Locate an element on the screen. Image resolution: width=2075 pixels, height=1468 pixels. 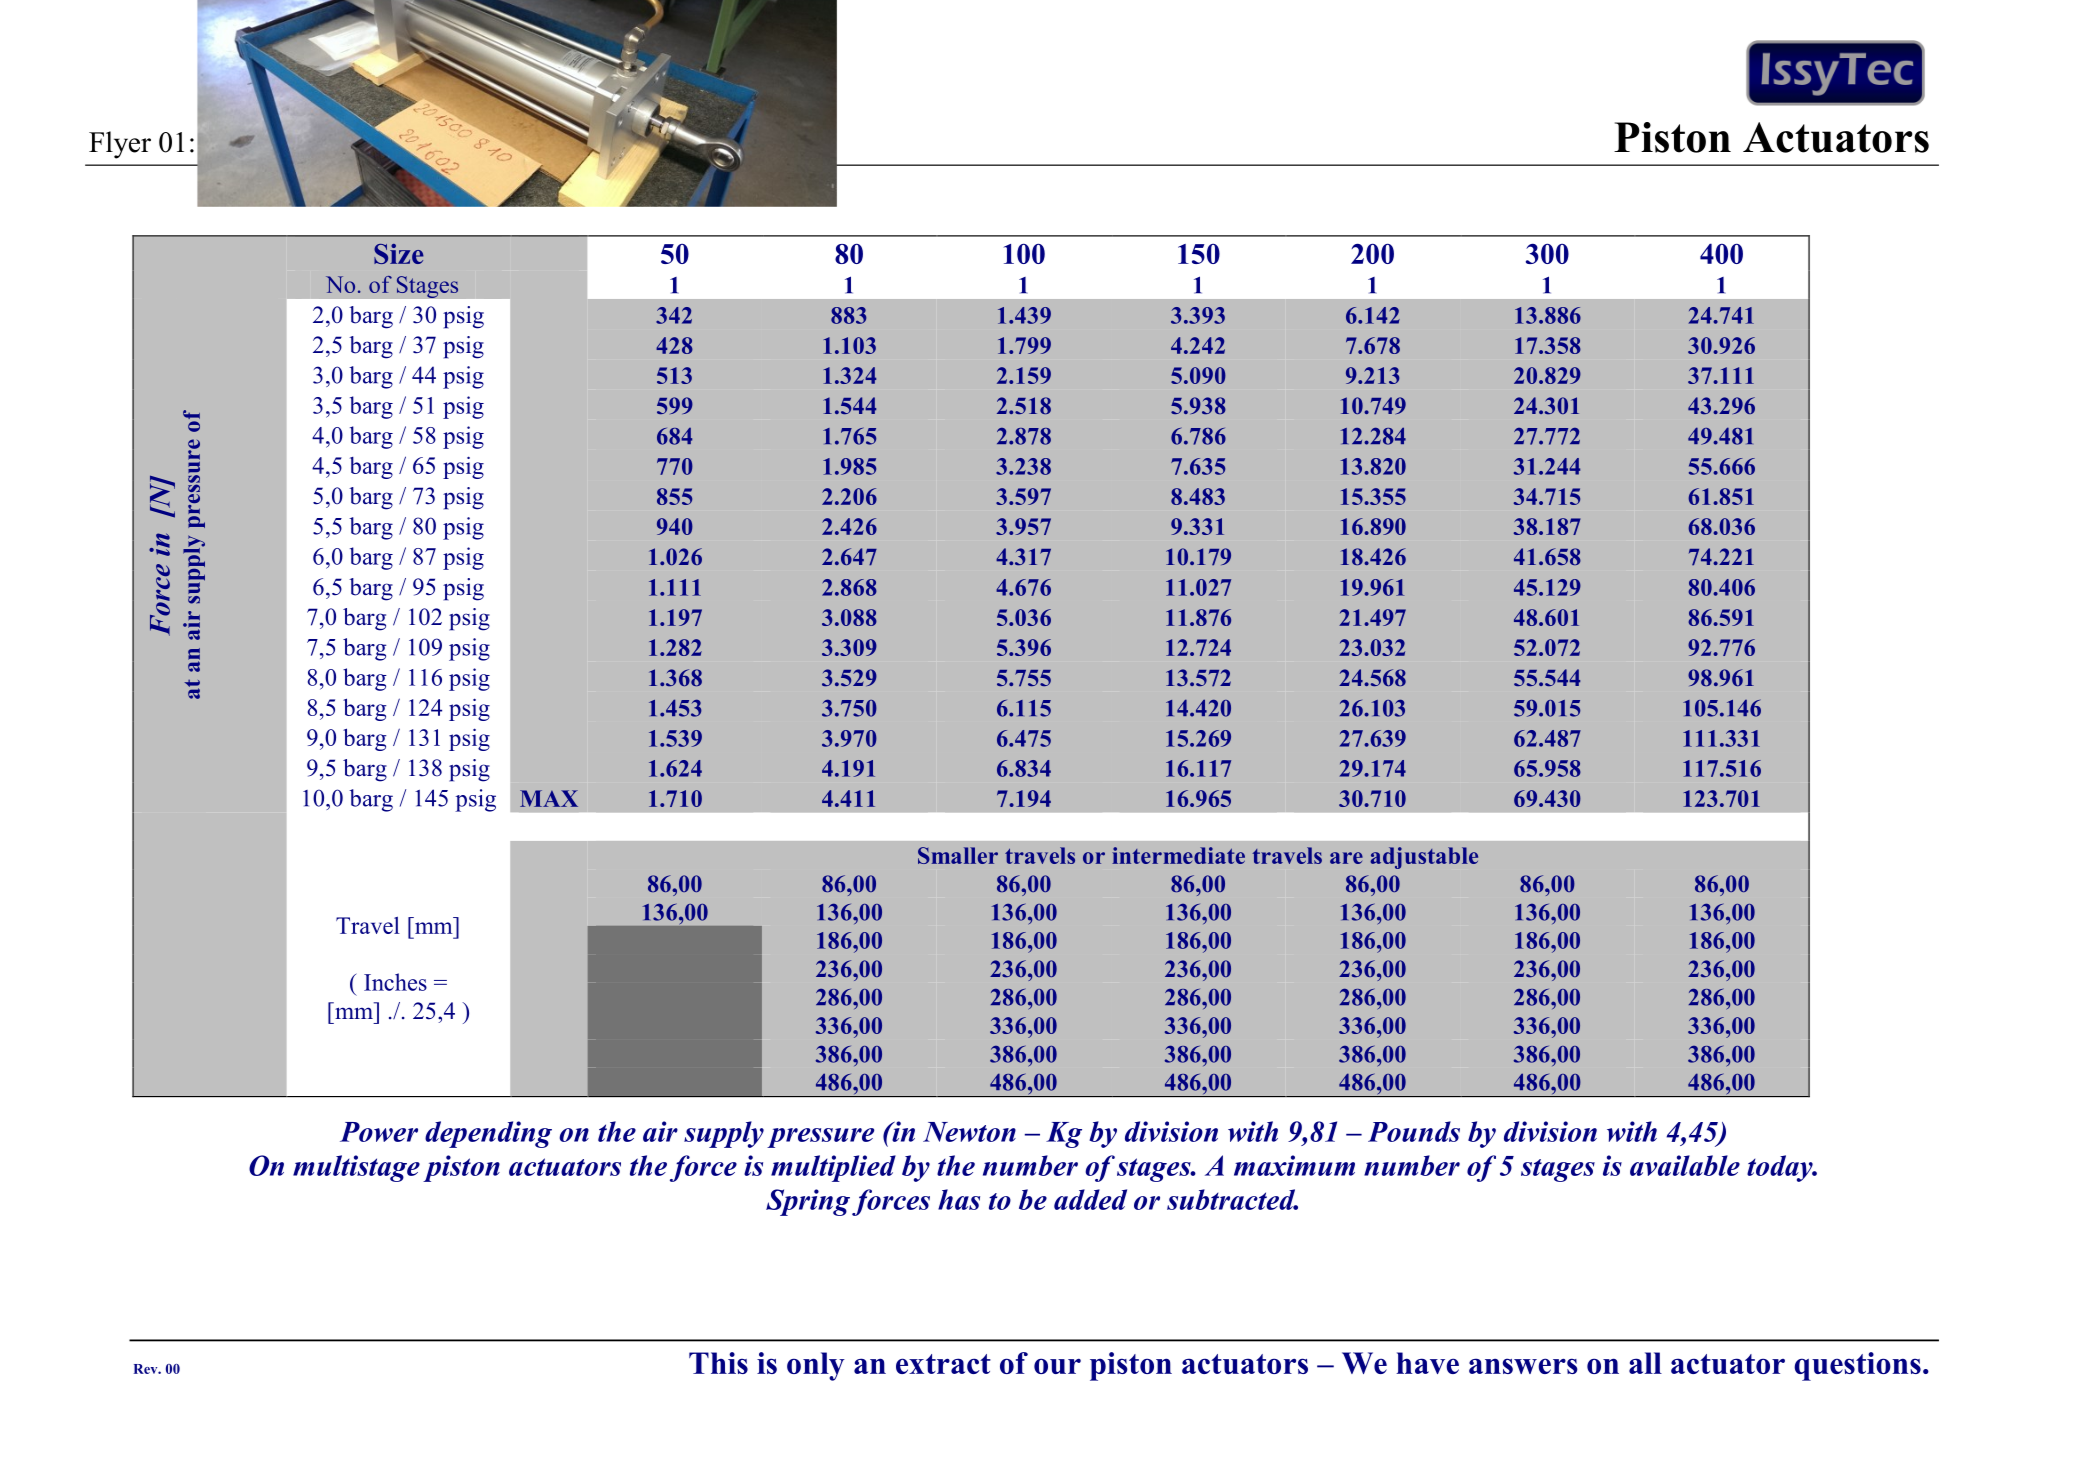
Pounds is located at coordinates (1414, 1131).
